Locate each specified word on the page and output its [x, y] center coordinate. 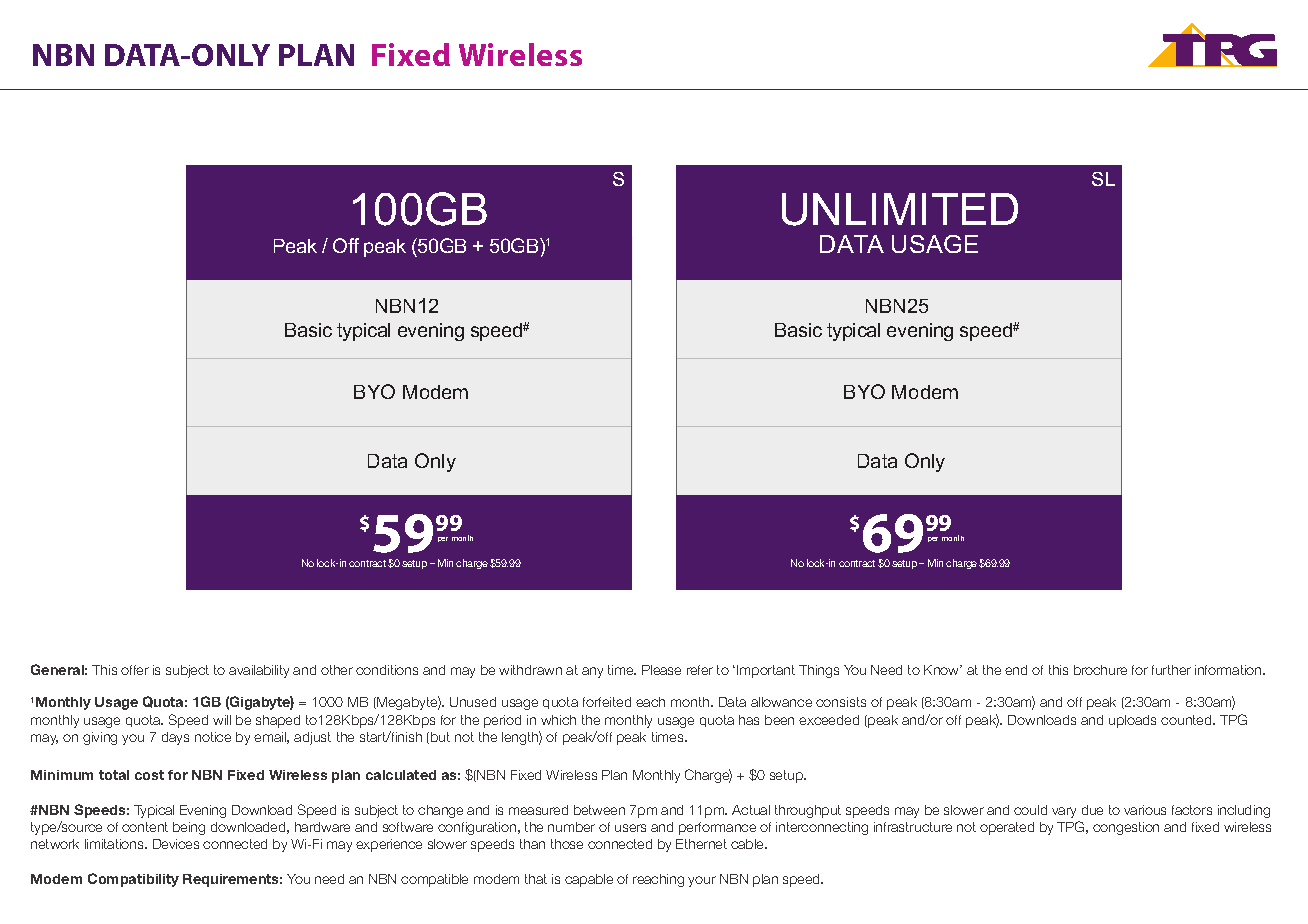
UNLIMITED [900, 209]
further [1171, 670]
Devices [176, 844]
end [1016, 670]
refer [700, 670]
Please [661, 670]
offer [135, 670]
